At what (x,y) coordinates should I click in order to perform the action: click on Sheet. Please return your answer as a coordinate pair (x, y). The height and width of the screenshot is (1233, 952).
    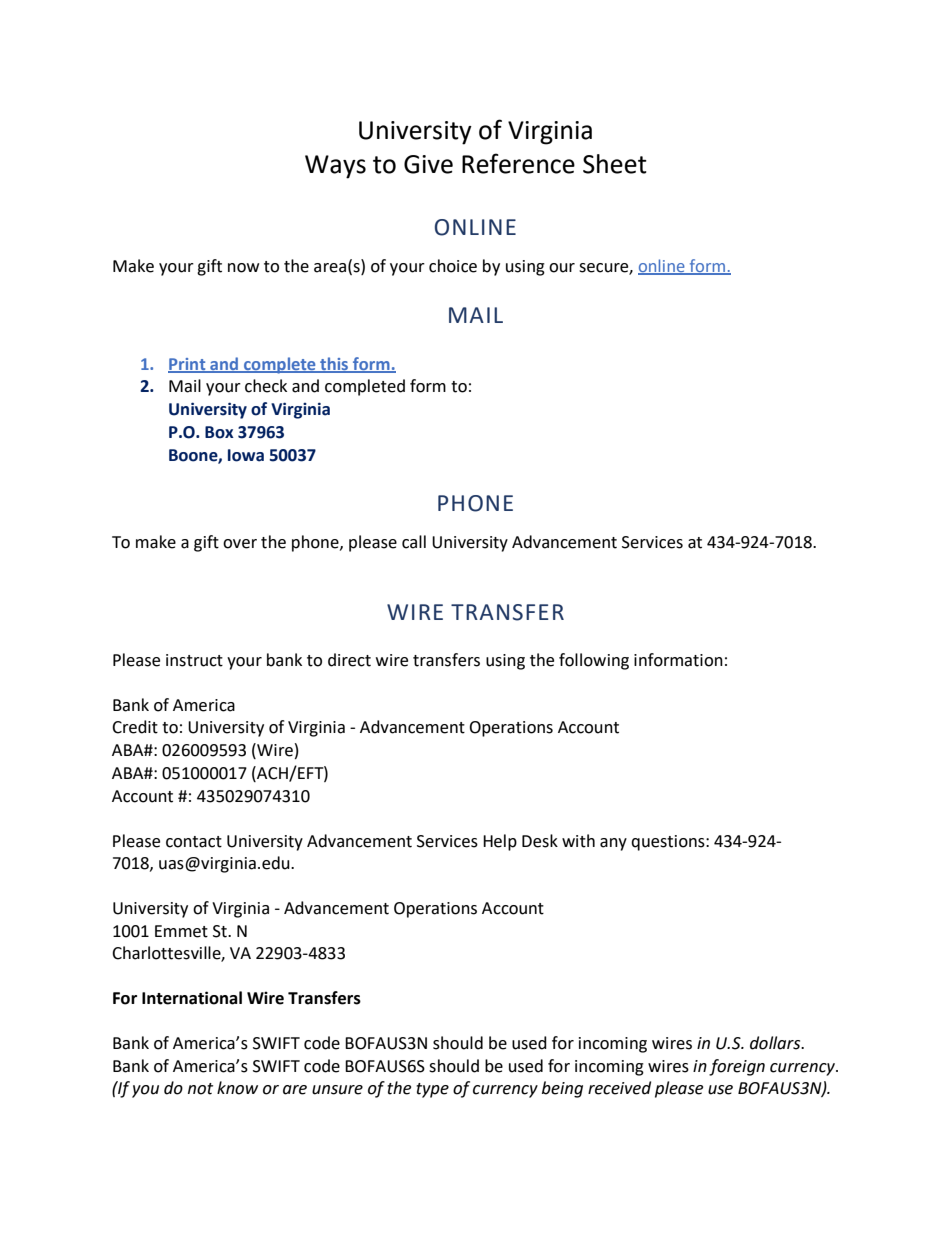
    Looking at the image, I should click on (615, 164).
